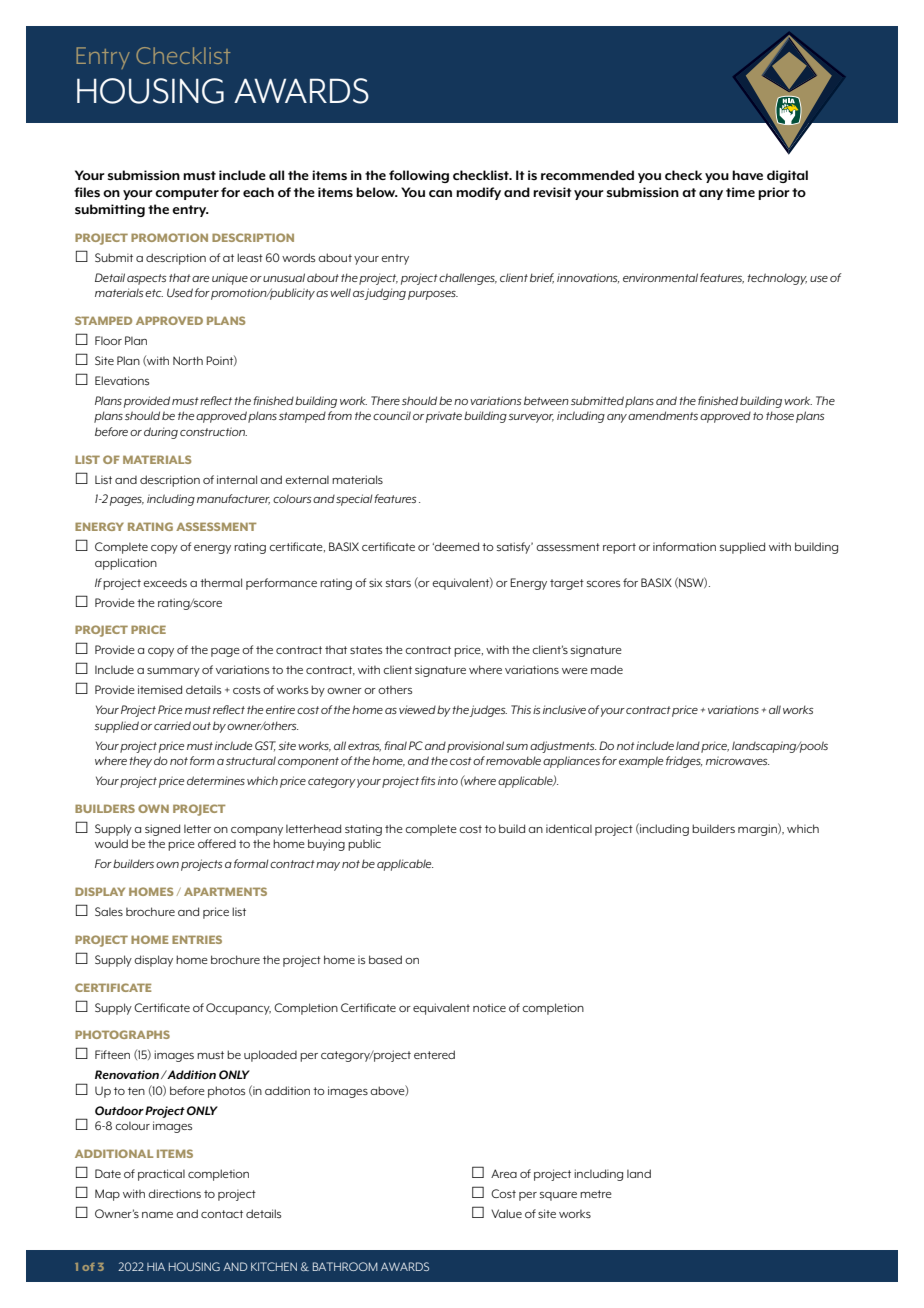  I want to click on private, so click(444, 417).
